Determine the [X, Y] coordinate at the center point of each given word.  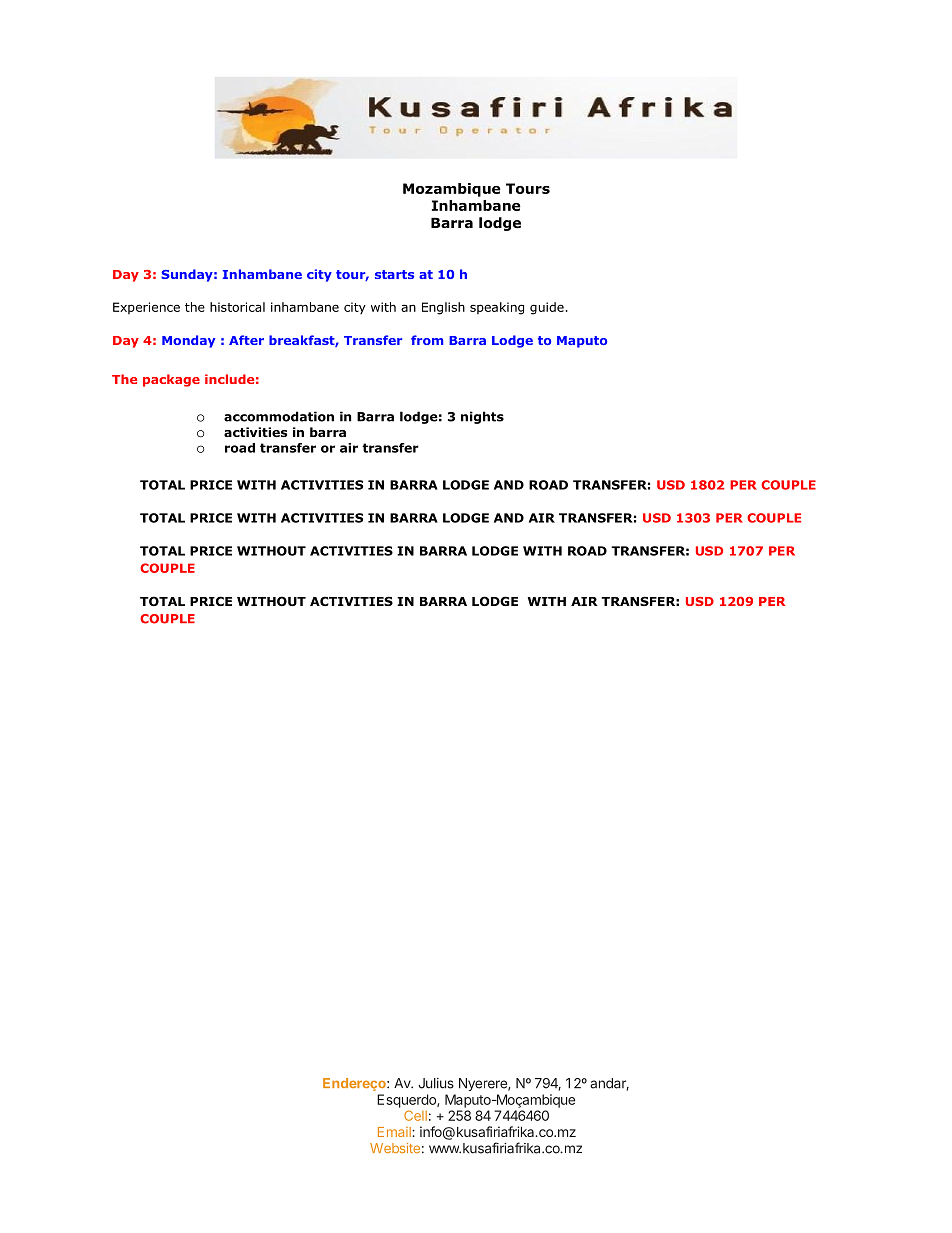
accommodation [279, 416]
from [427, 340]
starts [394, 274]
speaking [497, 308]
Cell [415, 1115]
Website [395, 1148]
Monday [188, 341]
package [171, 380]
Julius [436, 1083]
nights [482, 417]
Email [395, 1132]
